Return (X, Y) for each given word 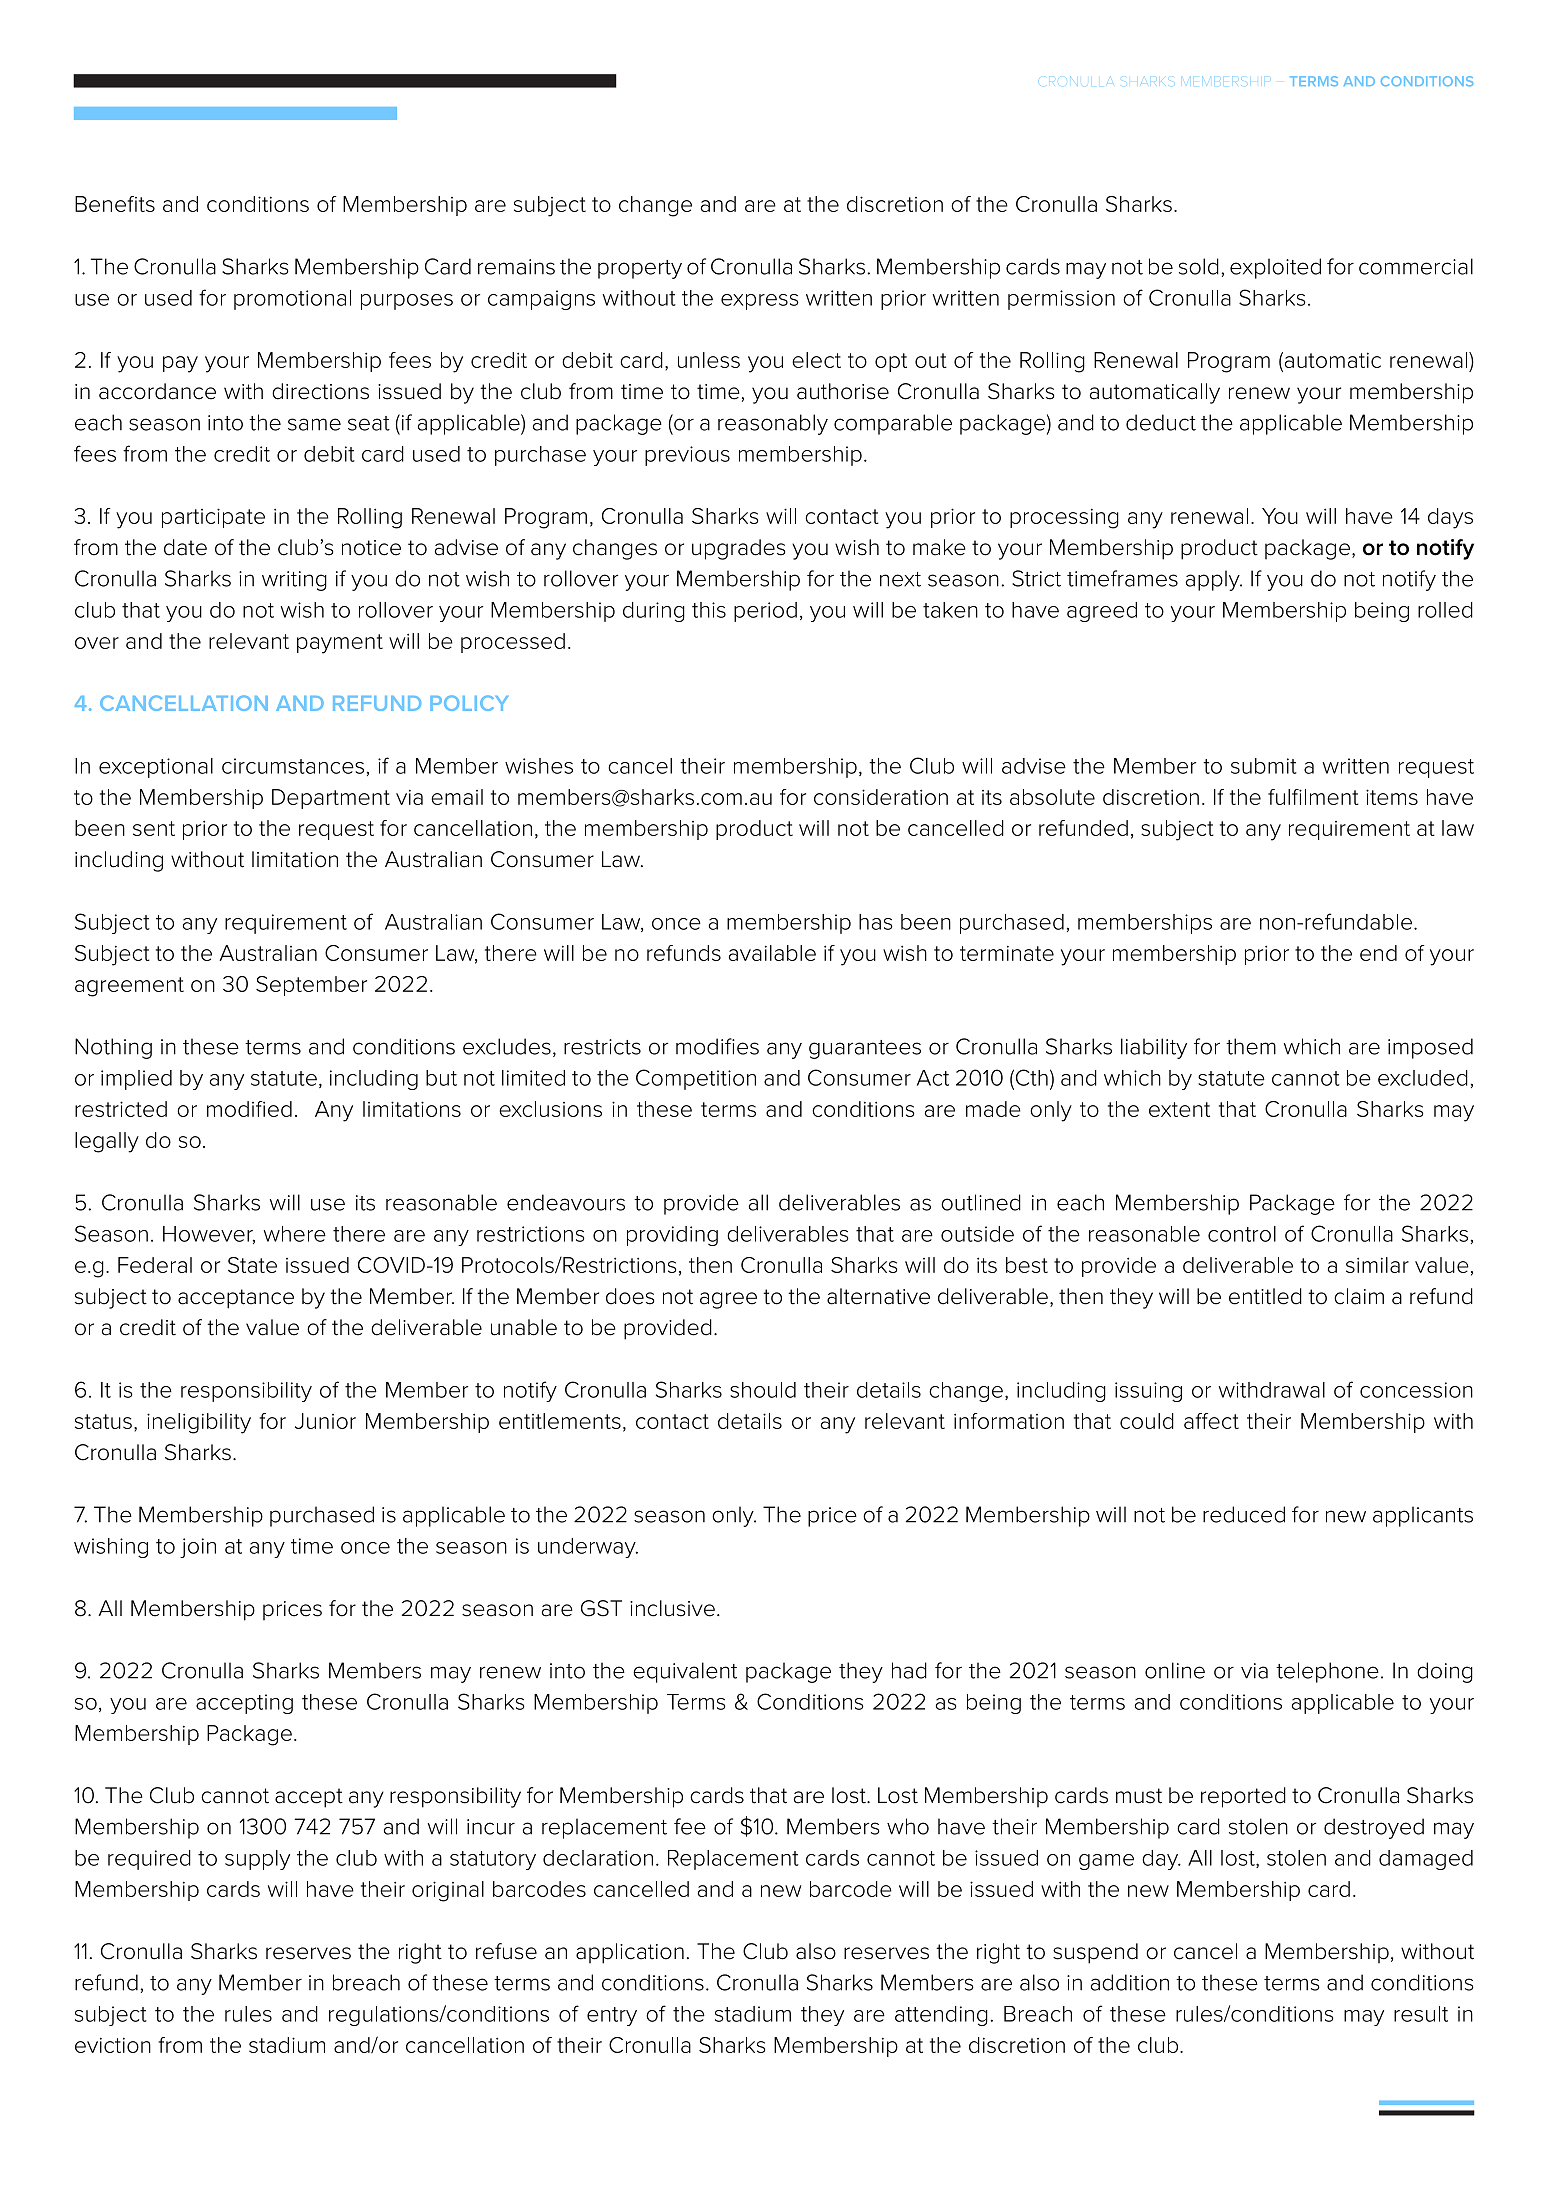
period (765, 612)
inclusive (672, 1608)
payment (340, 644)
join (198, 1548)
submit (1264, 766)
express (760, 302)
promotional (292, 300)
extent (1179, 1109)
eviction (113, 2045)
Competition (696, 1079)
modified (249, 1109)
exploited (1275, 268)
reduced (1244, 1514)
